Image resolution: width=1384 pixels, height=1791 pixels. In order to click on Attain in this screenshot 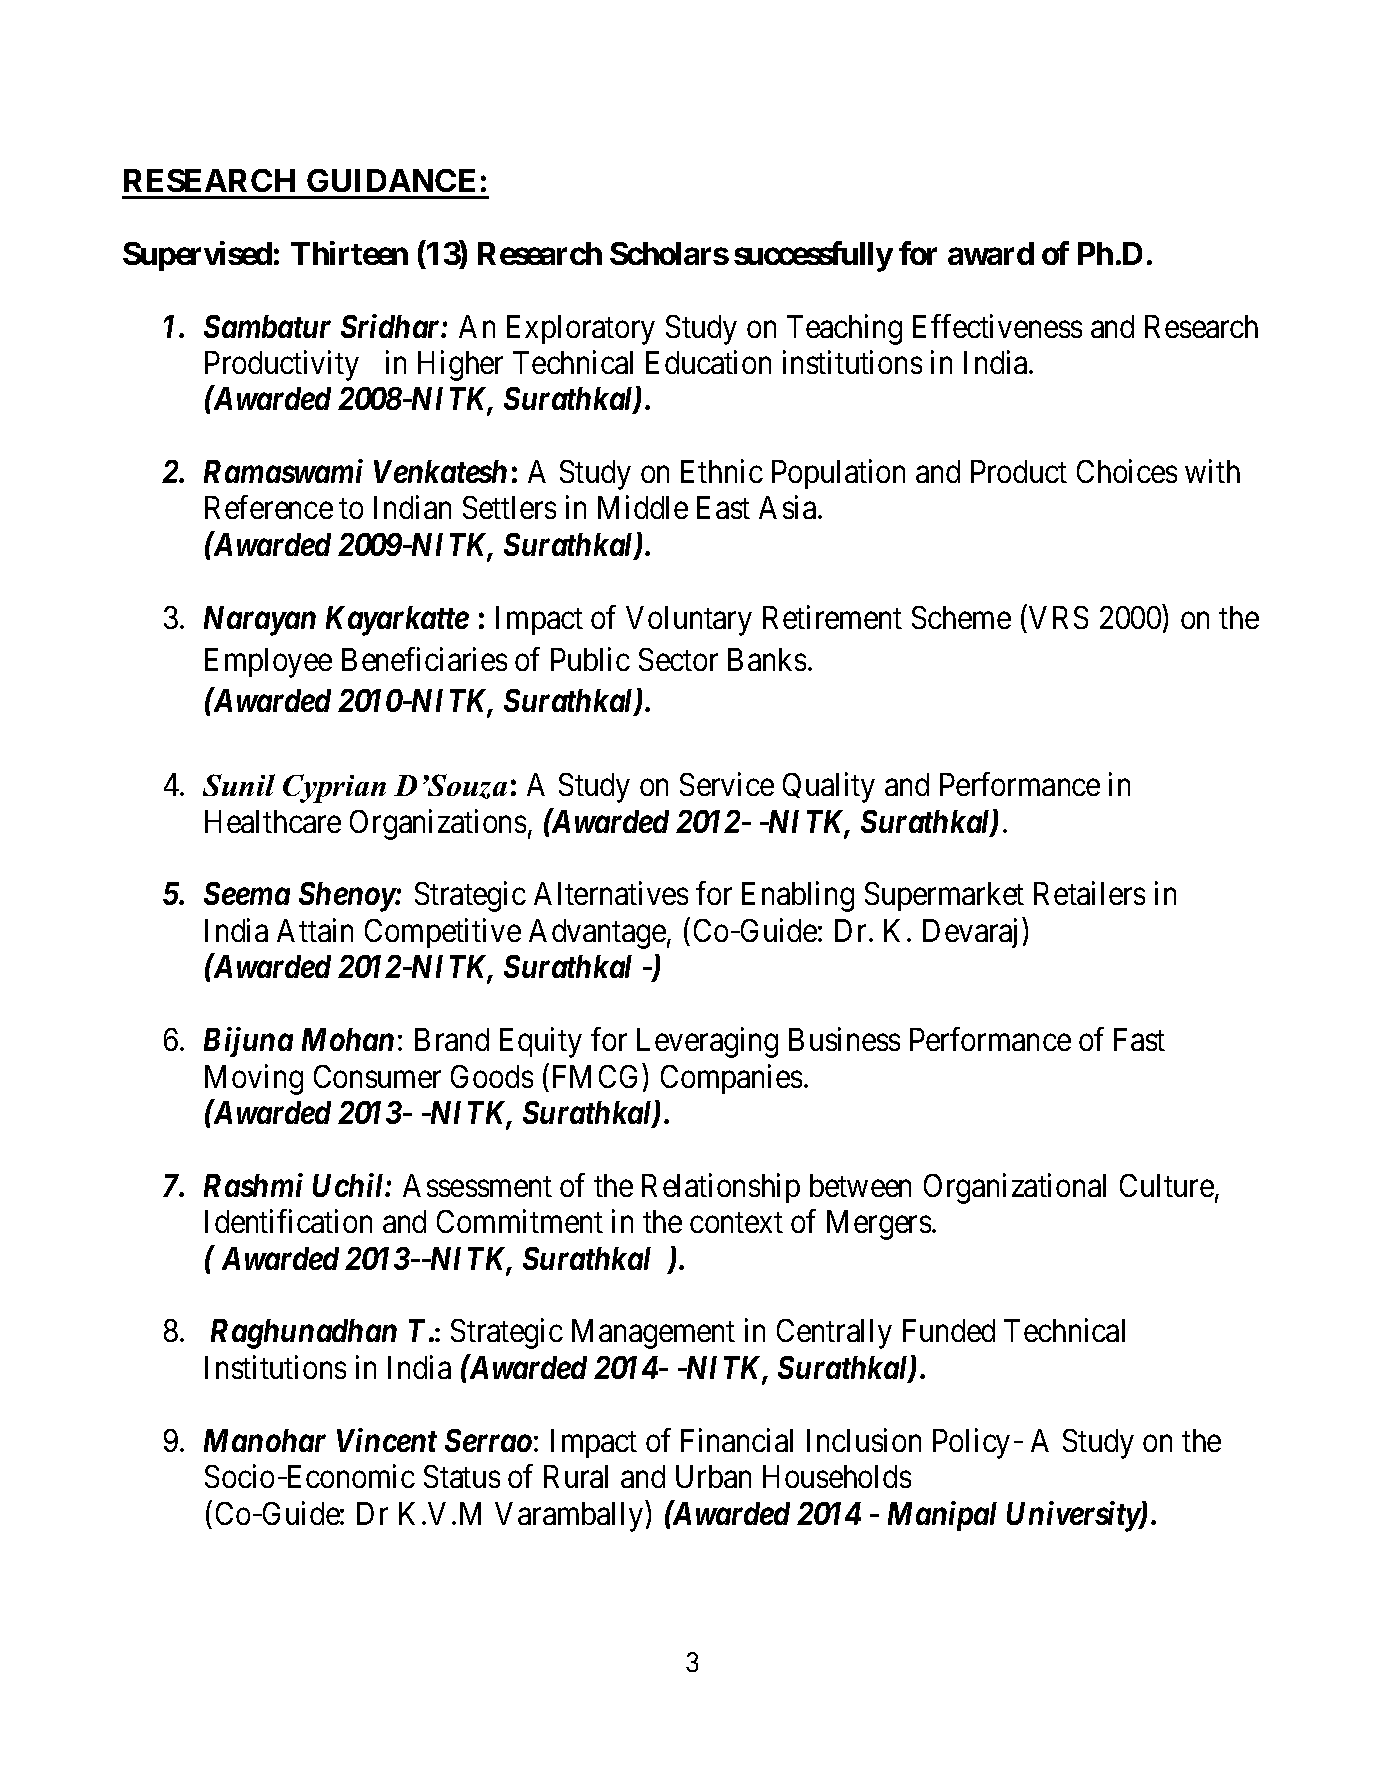, I will do `click(315, 930)`.
